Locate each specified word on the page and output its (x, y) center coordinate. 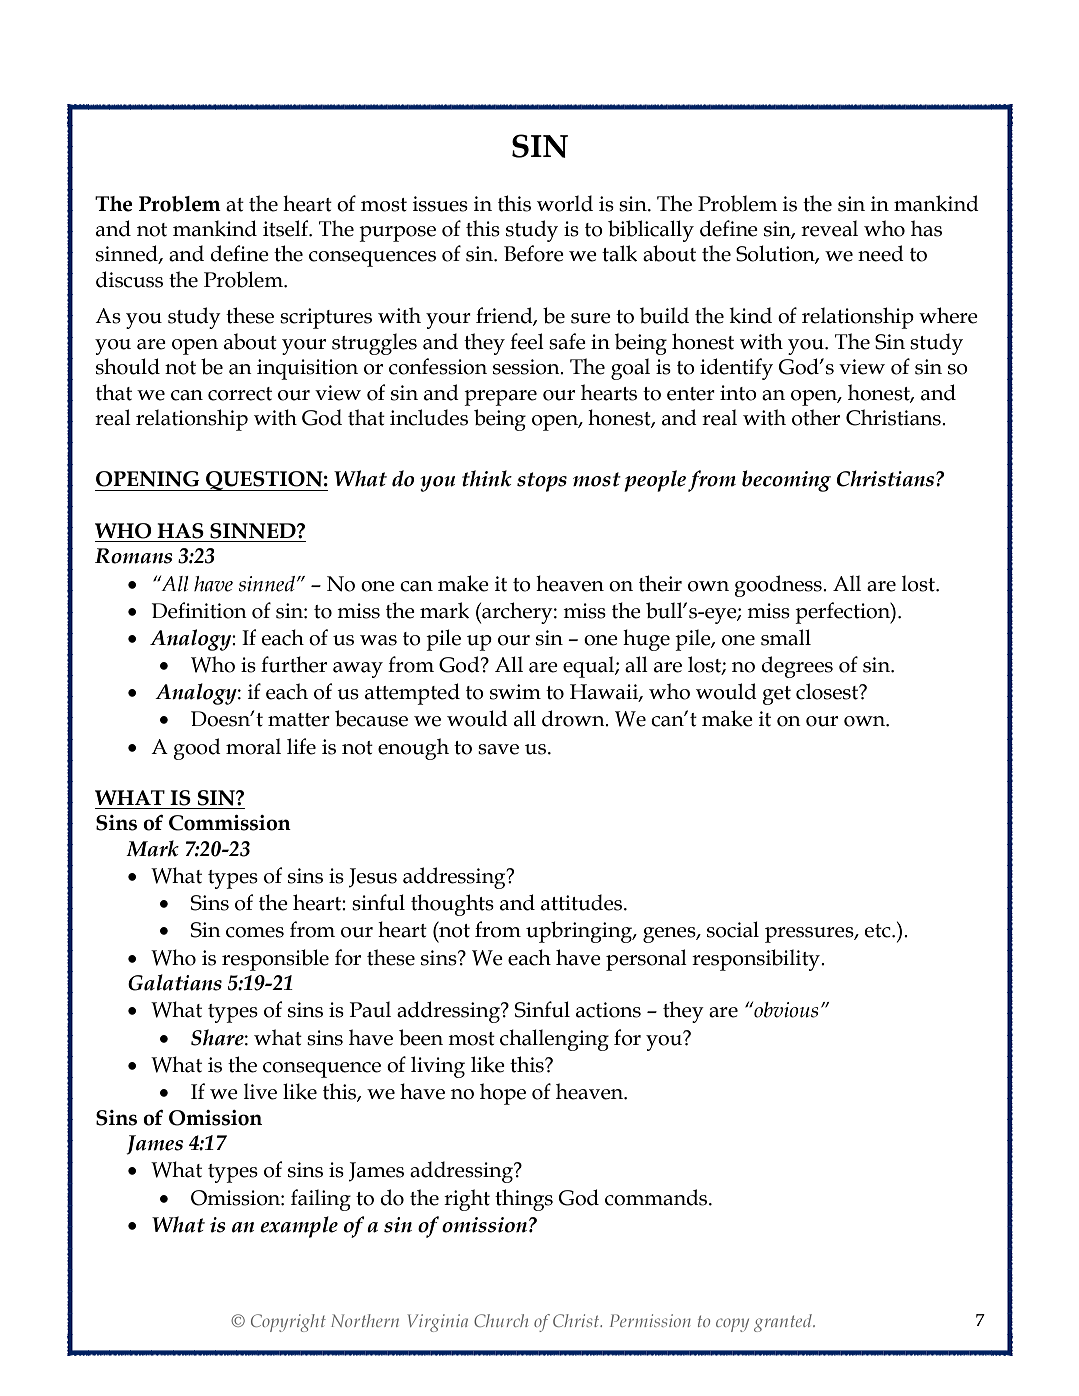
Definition (199, 610)
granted (784, 1323)
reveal (829, 228)
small (786, 637)
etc (879, 931)
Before (534, 253)
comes (255, 932)
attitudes (583, 902)
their (660, 583)
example (299, 1227)
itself (287, 228)
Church (501, 1320)
